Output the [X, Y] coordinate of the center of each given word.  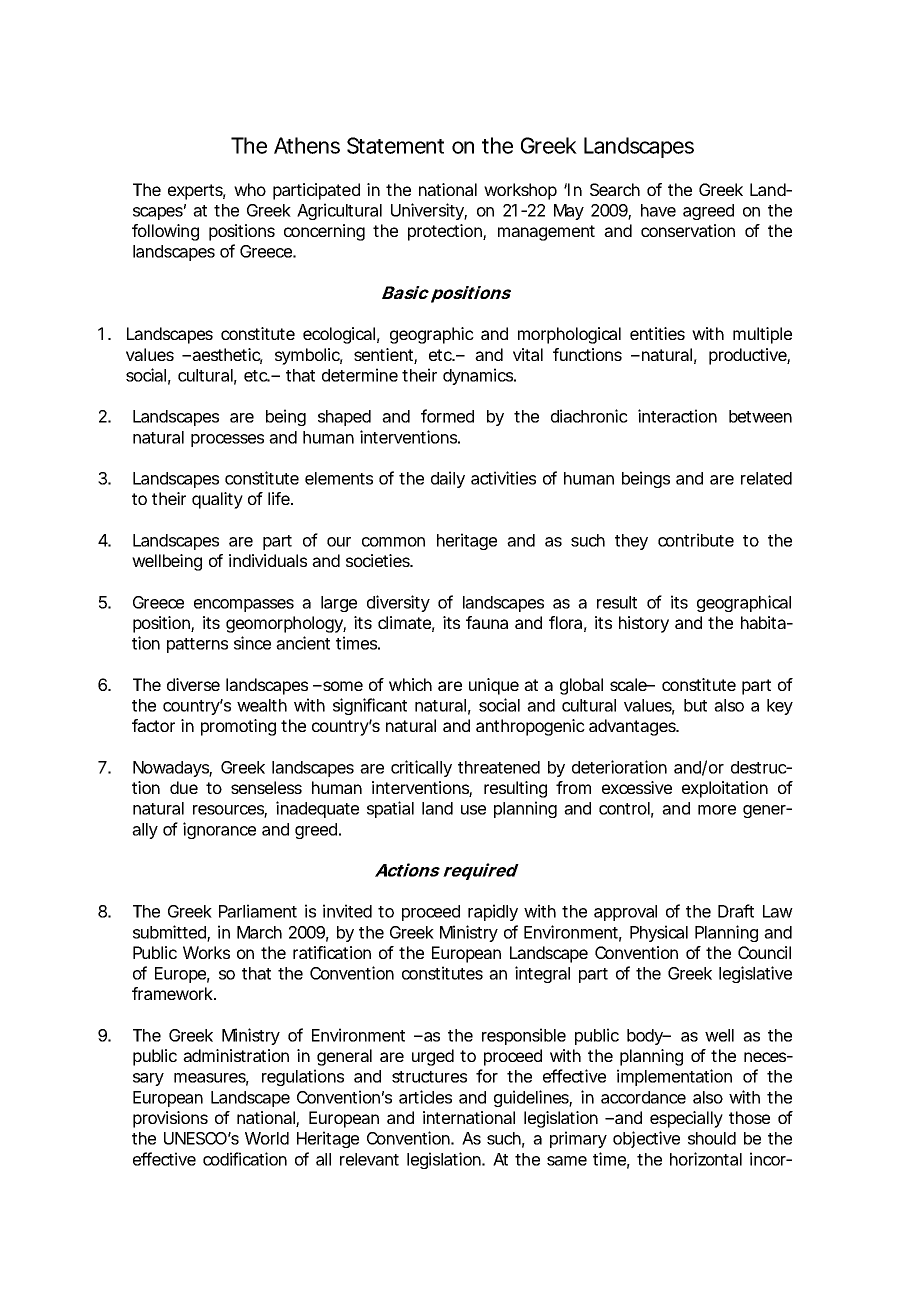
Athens [307, 145]
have [658, 210]
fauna [487, 622]
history [644, 624]
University [428, 211]
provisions [170, 1119]
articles [425, 1097]
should [712, 1138]
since [252, 643]
